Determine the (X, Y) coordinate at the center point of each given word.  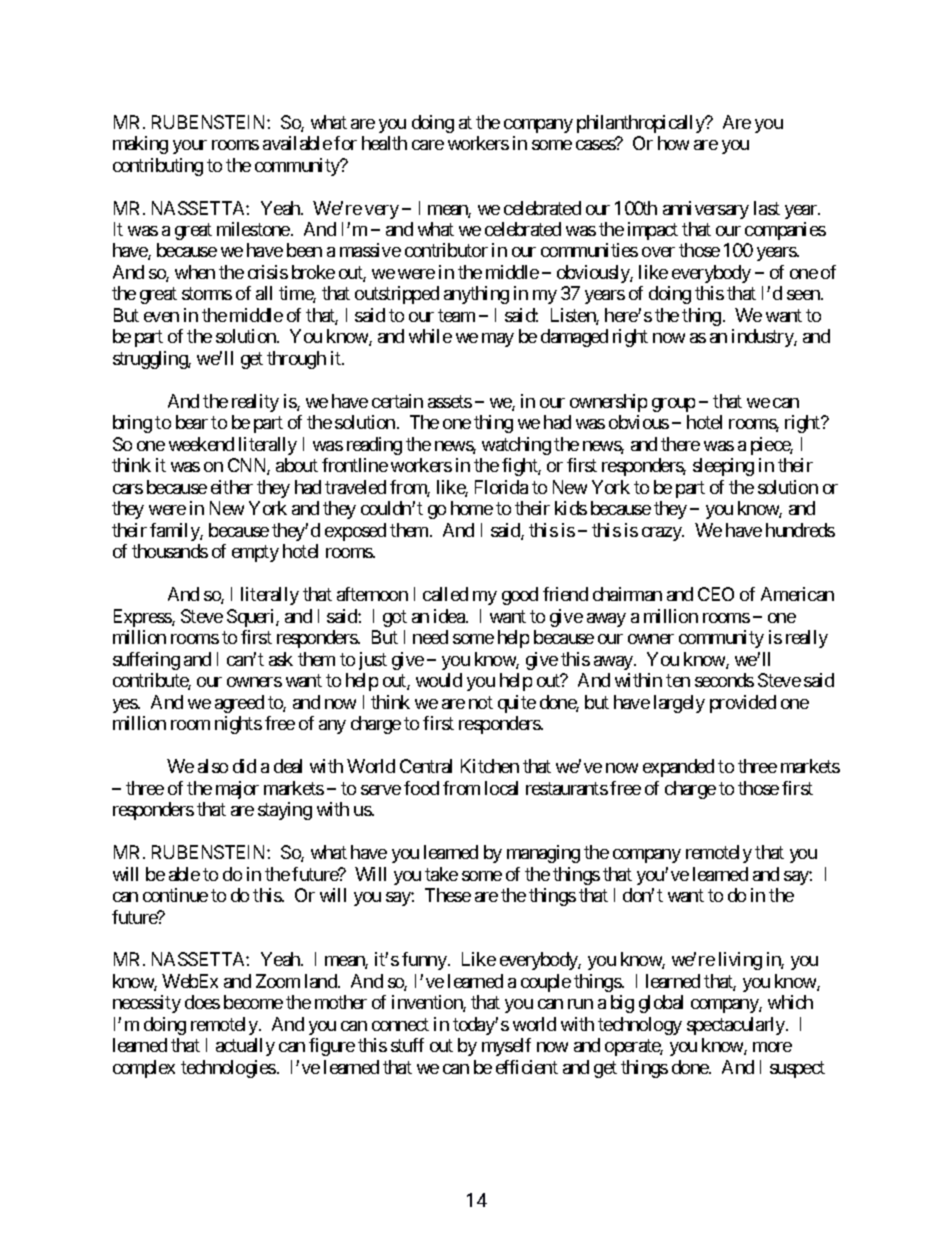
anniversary (706, 210)
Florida (501, 487)
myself (506, 1047)
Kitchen (490, 766)
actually (245, 1047)
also (213, 766)
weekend (201, 444)
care (428, 145)
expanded (678, 768)
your (190, 147)
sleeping (723, 467)
